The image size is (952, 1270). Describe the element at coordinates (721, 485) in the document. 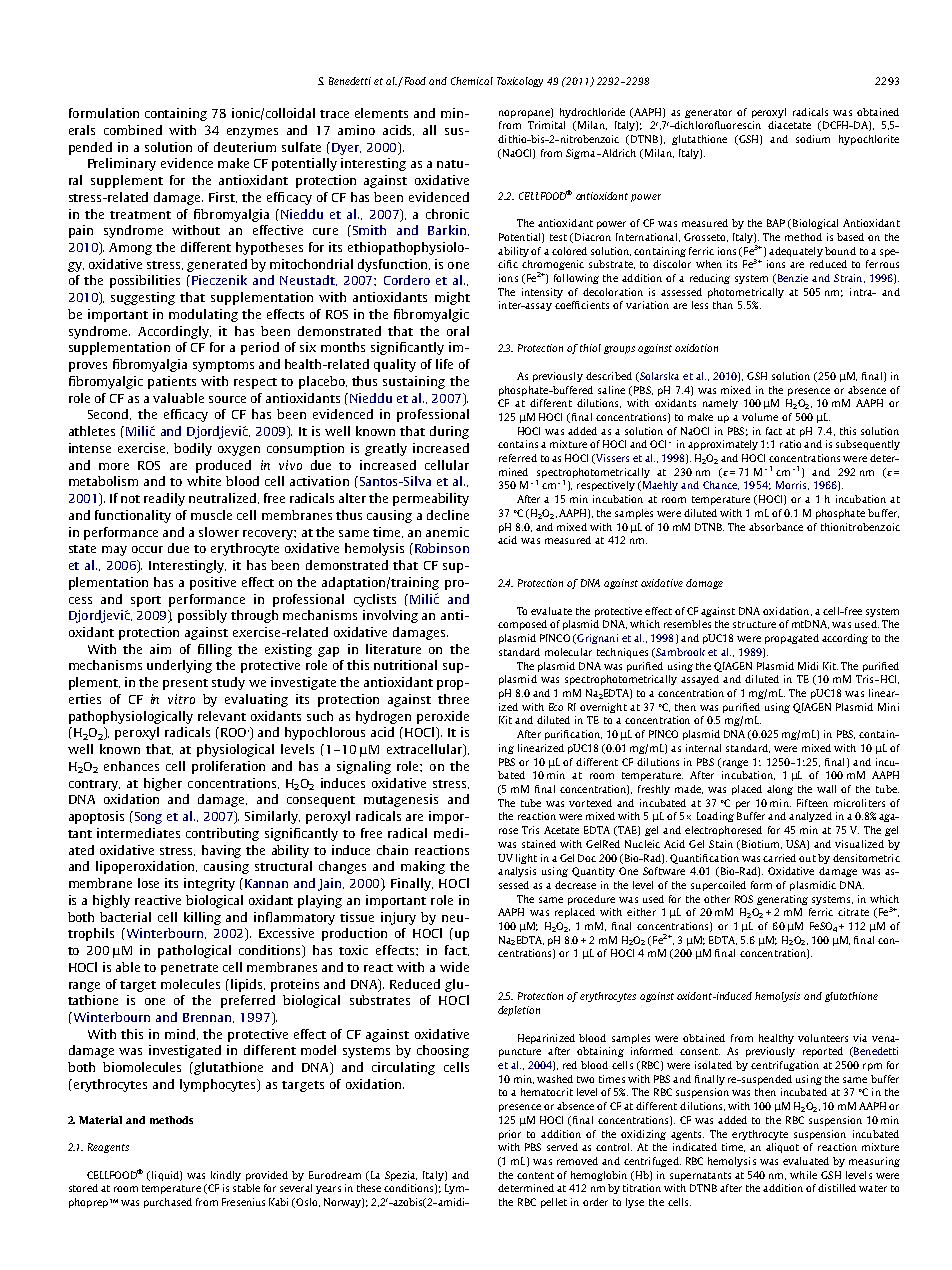

I see `Chance` at that location.
